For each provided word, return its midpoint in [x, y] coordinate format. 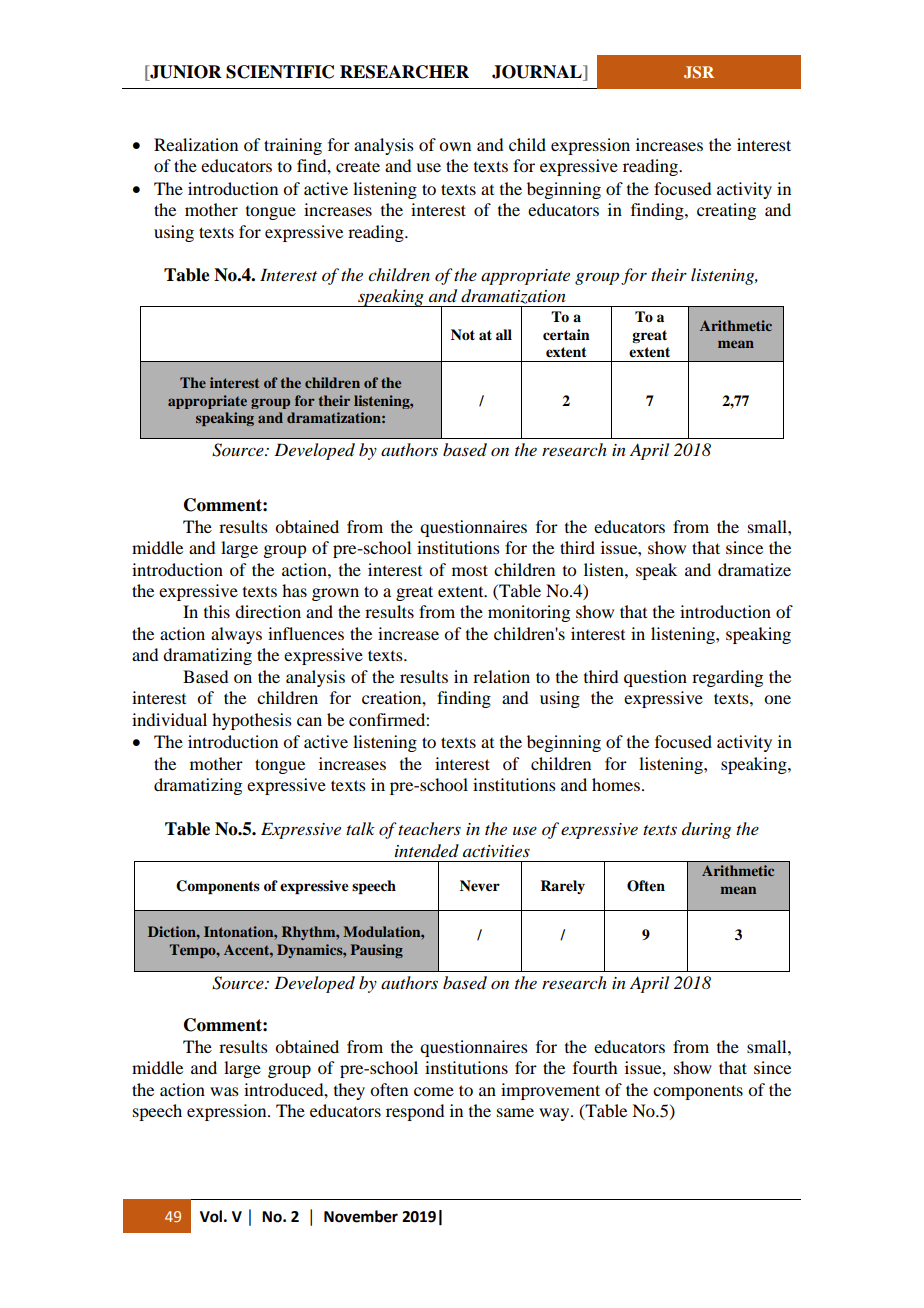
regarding [727, 678]
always [236, 635]
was [224, 1091]
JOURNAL [538, 73]
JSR [699, 72]
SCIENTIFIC [280, 72]
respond [415, 1112]
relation [501, 676]
